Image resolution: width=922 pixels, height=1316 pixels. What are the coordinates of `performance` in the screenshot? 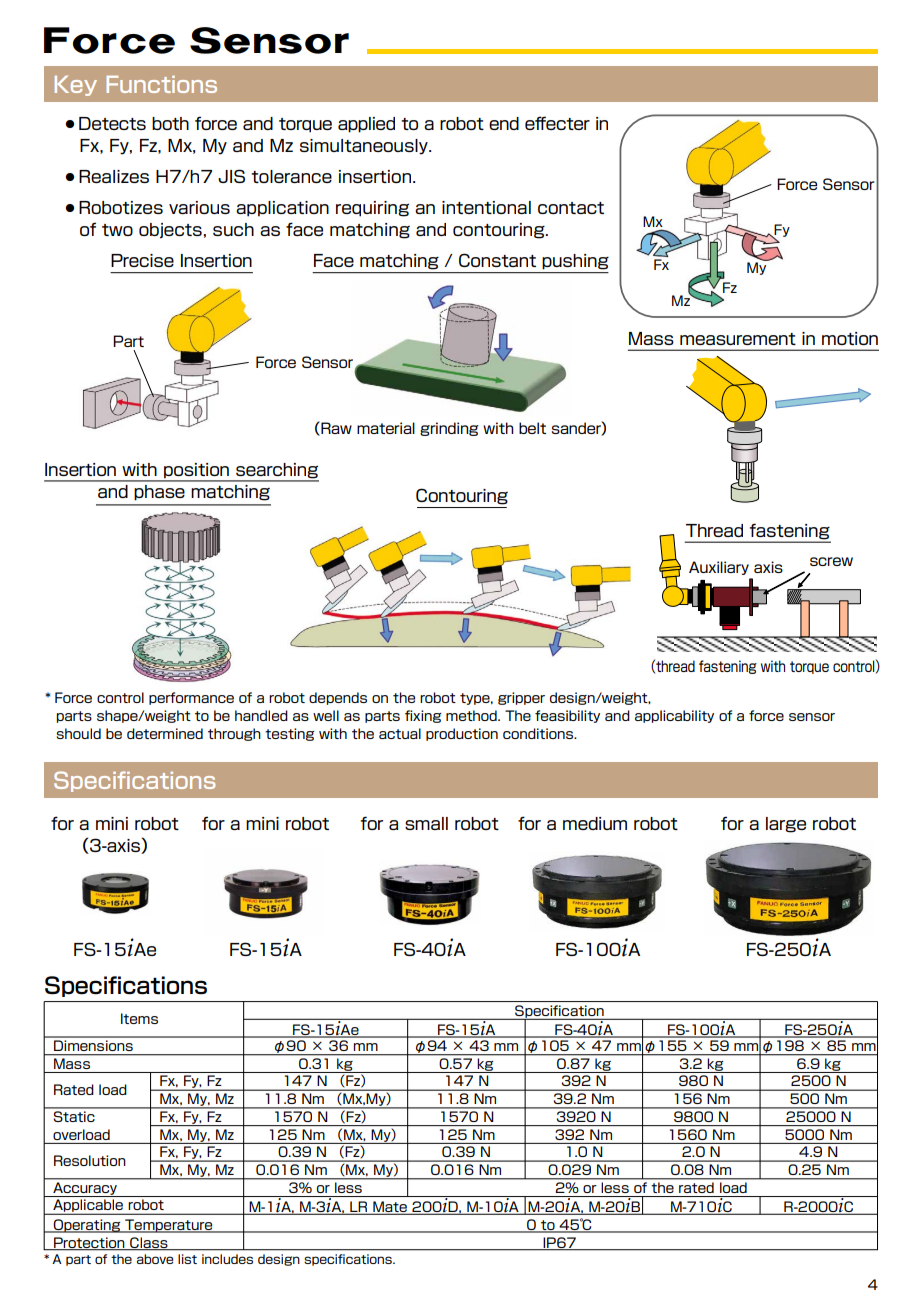 It's located at (191, 698).
